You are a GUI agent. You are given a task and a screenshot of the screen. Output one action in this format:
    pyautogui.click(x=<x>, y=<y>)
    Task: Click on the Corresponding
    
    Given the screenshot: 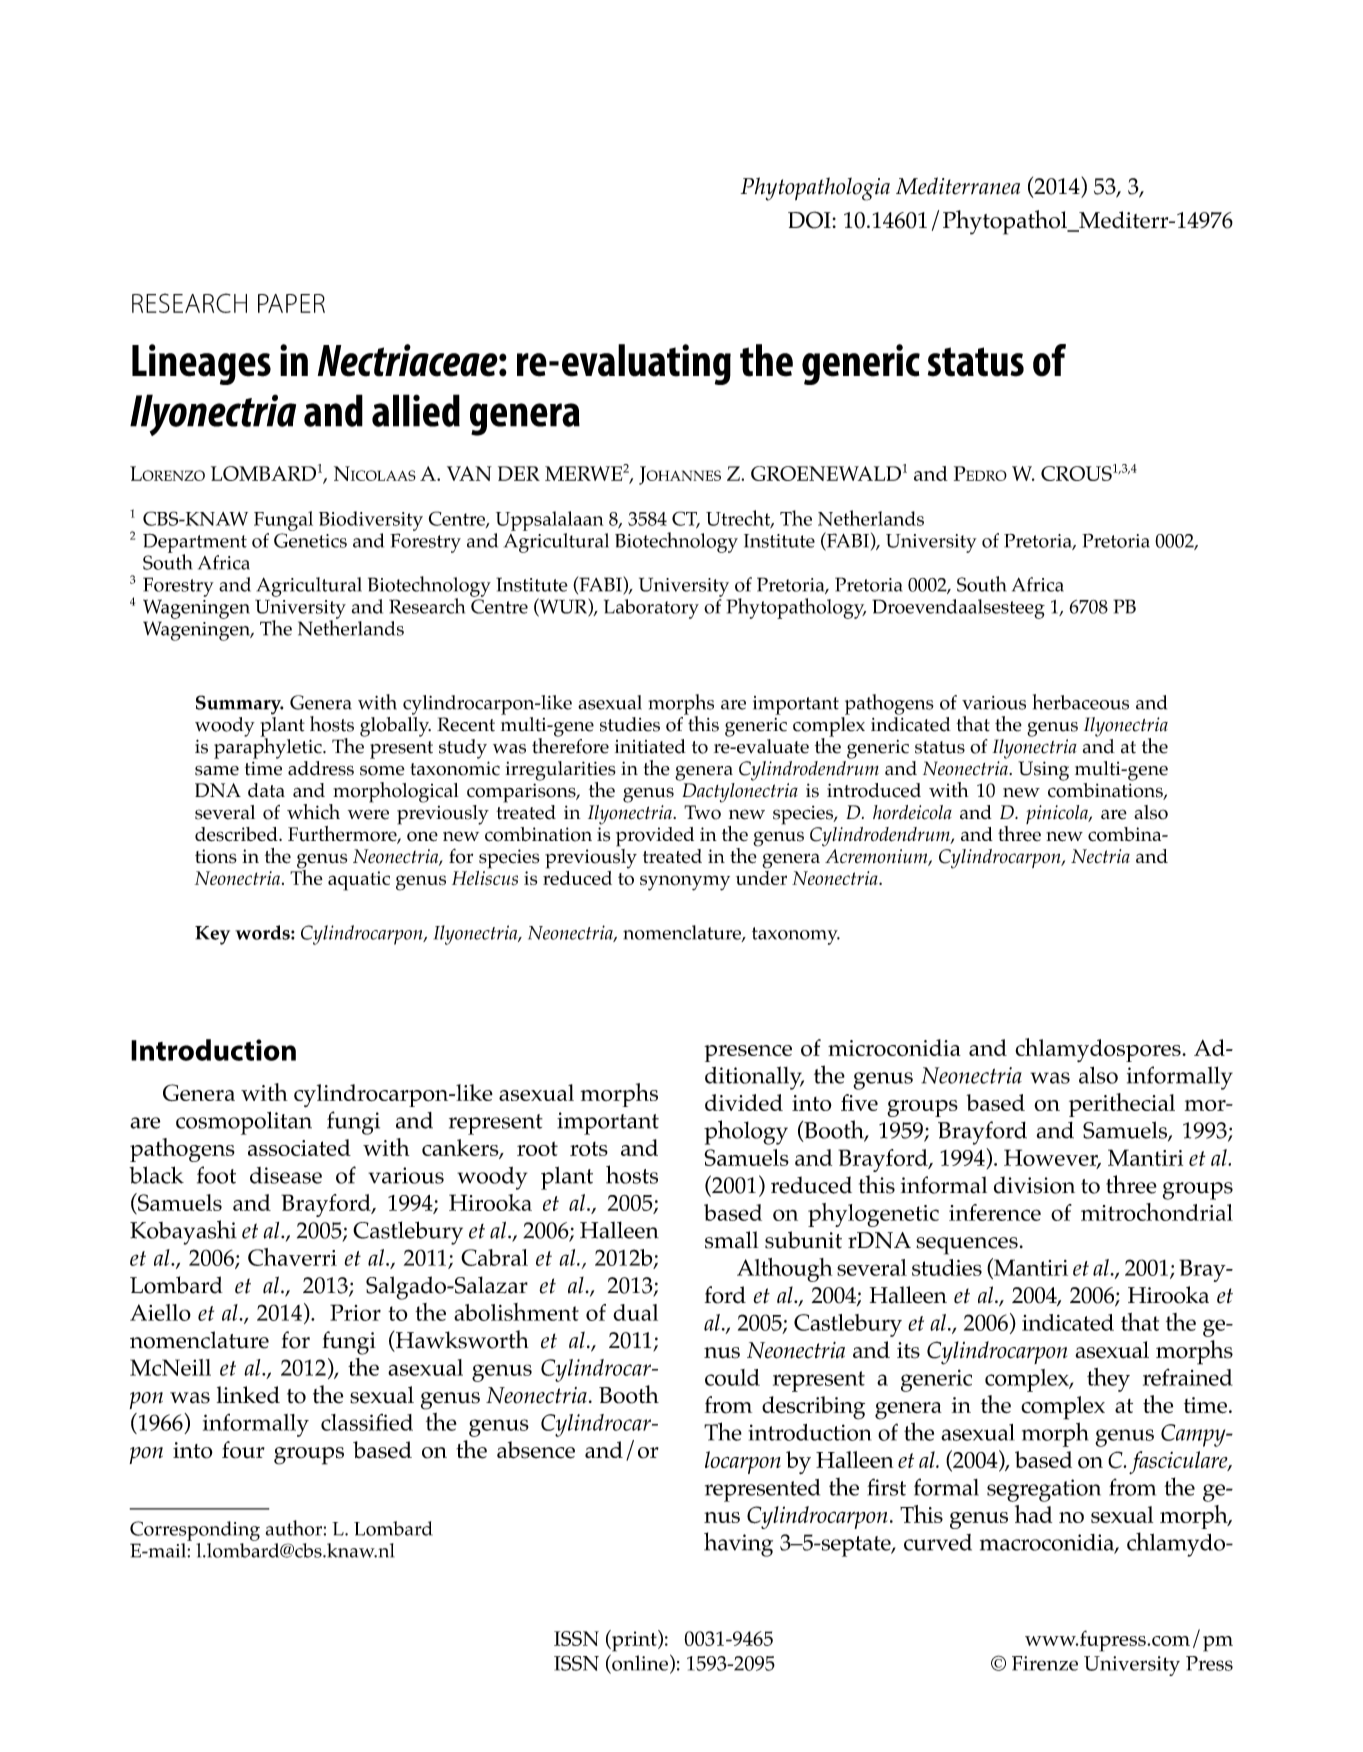 What is the action you would take?
    pyautogui.click(x=195, y=1531)
